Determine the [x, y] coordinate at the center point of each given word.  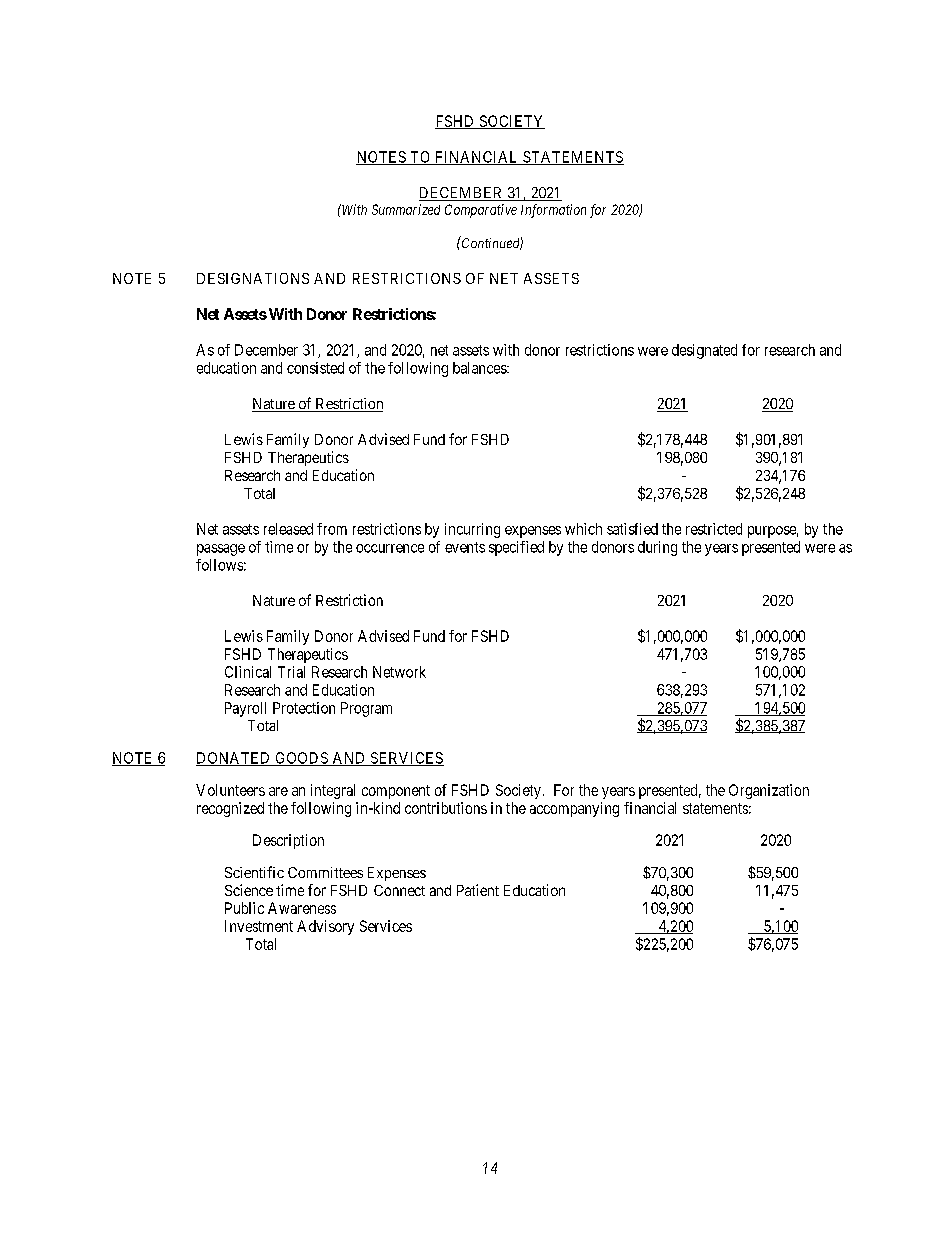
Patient [478, 890]
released [288, 529]
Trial [291, 672]
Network [399, 672]
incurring [472, 530]
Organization [769, 791]
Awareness [302, 908]
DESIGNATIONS [253, 278]
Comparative [481, 211]
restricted [714, 529]
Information [553, 211]
